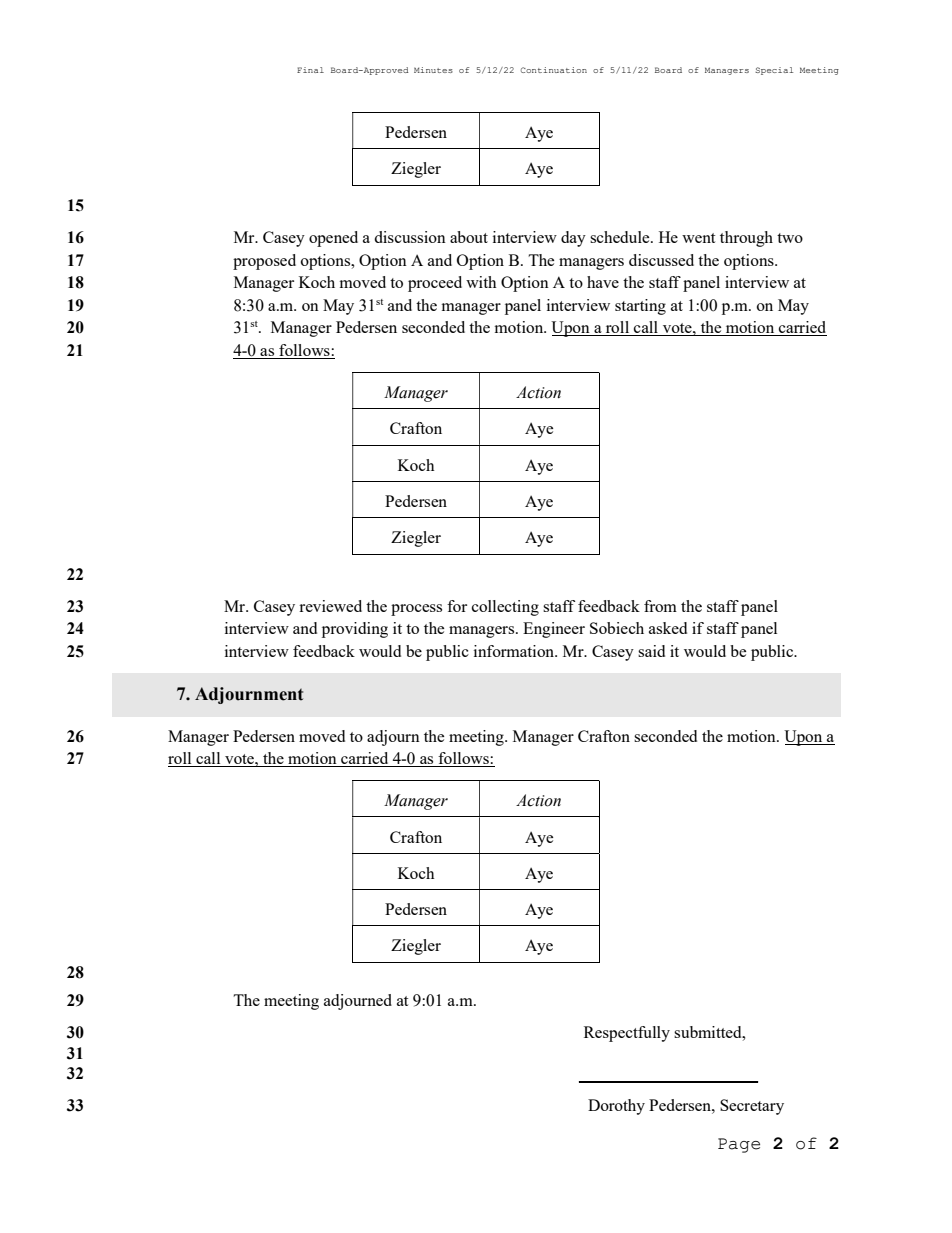 This screenshot has width=952, height=1233. I want to click on Dorothy, so click(616, 1107).
